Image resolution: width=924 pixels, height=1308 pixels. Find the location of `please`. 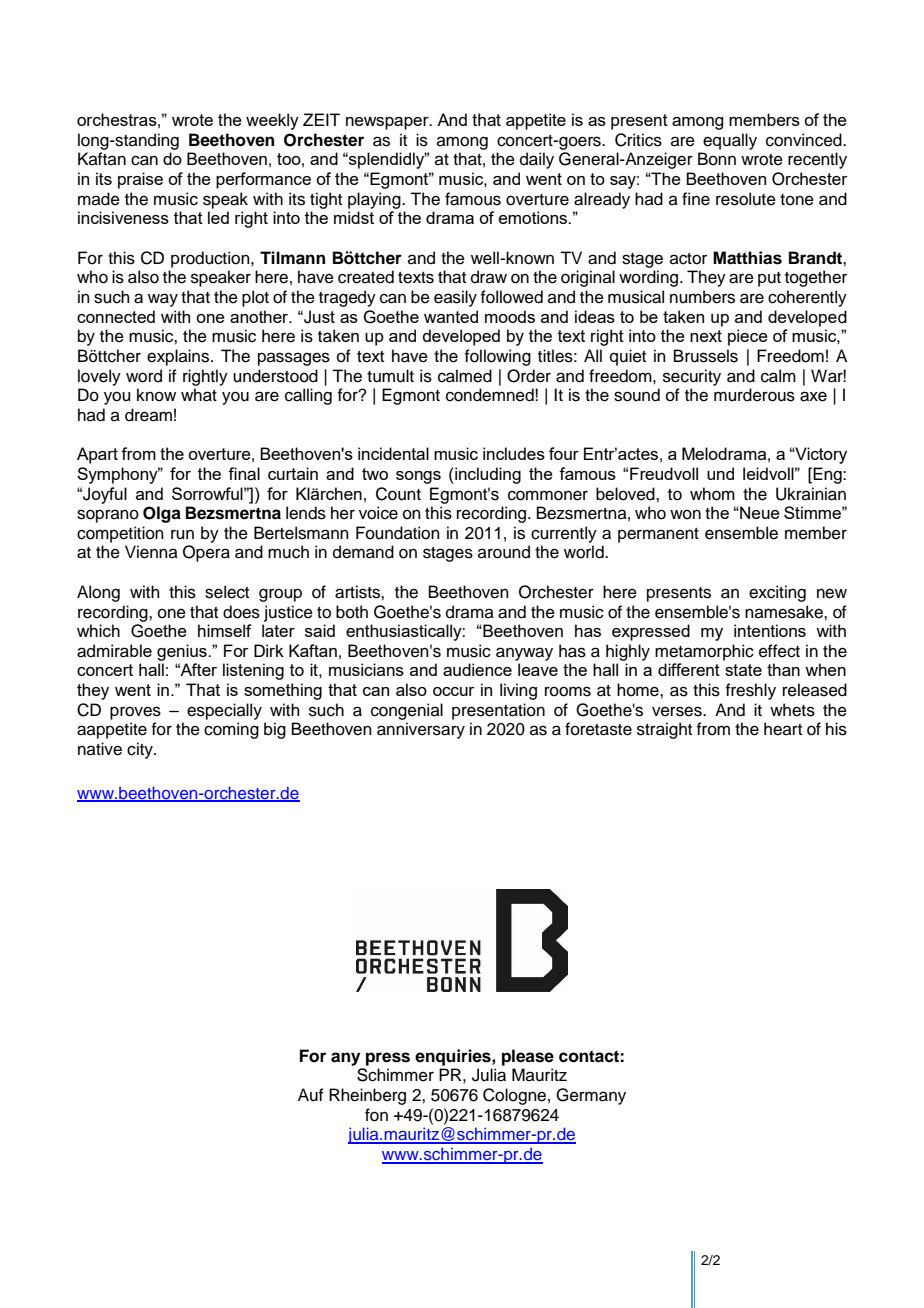

please is located at coordinates (528, 1057).
